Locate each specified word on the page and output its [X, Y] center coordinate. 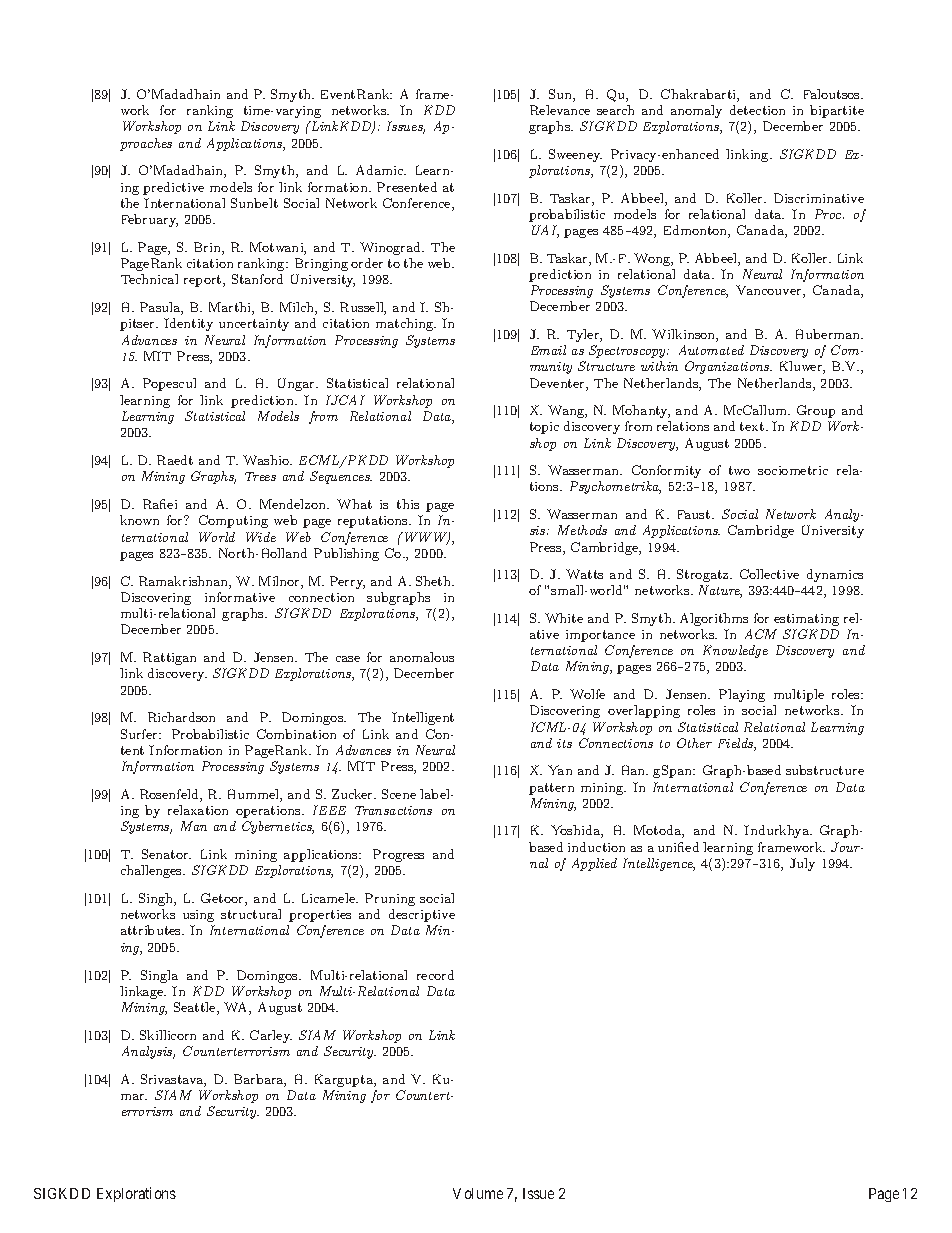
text [753, 426]
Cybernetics [278, 827]
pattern [551, 789]
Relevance [560, 110]
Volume [478, 1193]
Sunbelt [254, 203]
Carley [271, 1036]
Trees [260, 476]
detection [757, 110]
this [408, 504]
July [802, 864]
